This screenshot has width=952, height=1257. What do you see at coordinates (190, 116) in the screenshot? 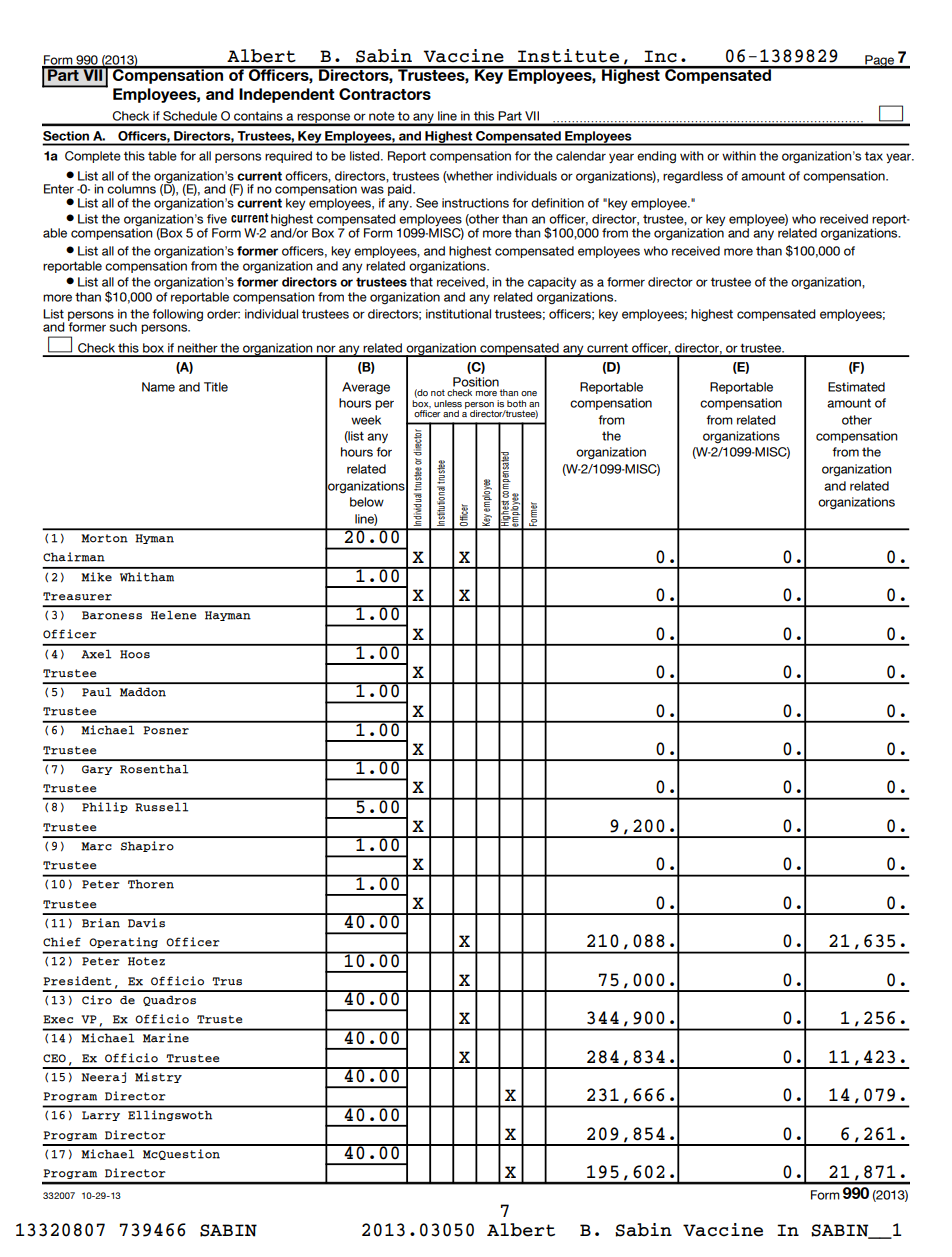
I see `Schedule` at bounding box center [190, 116].
